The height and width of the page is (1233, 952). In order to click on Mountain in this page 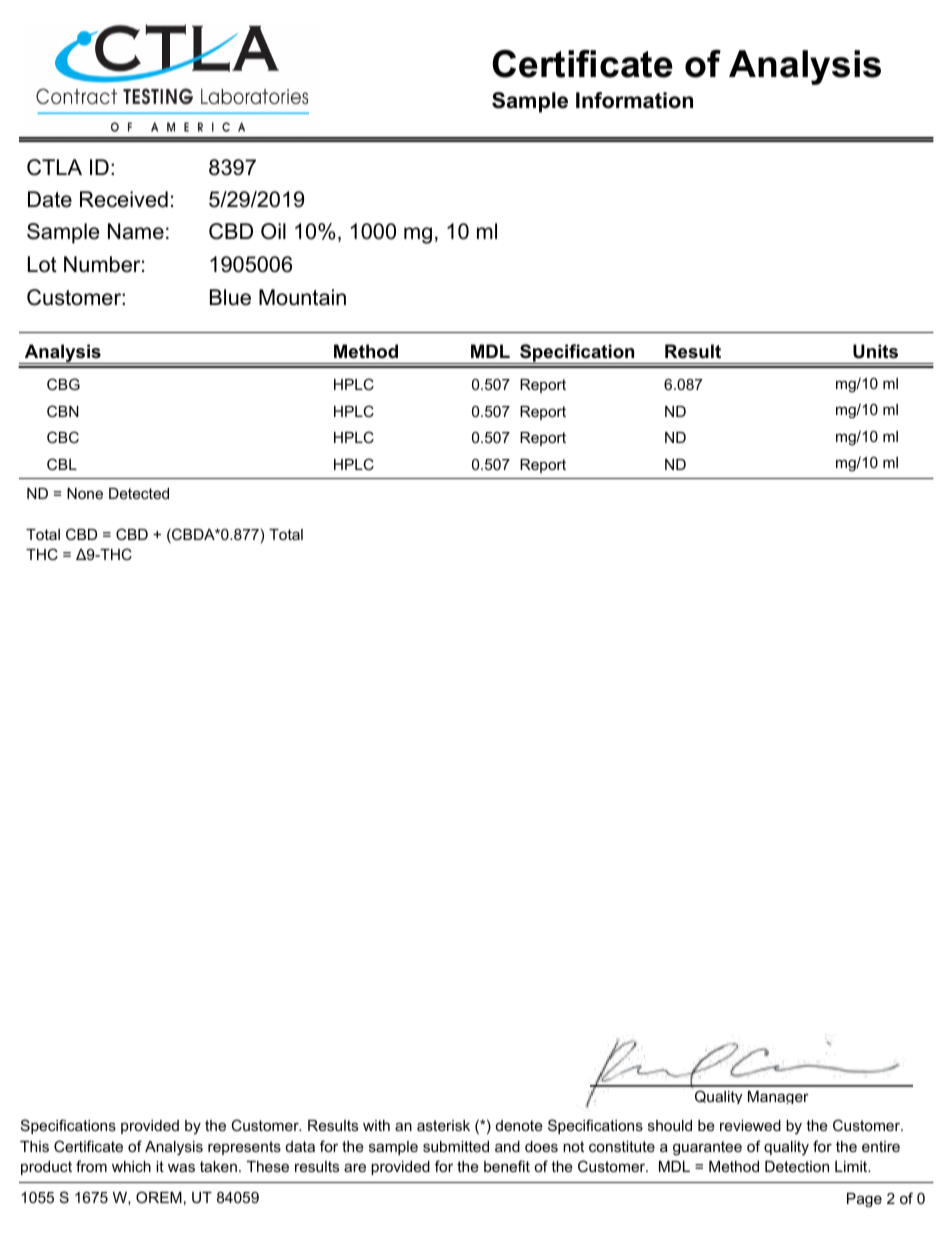, I will do `click(302, 297)`.
